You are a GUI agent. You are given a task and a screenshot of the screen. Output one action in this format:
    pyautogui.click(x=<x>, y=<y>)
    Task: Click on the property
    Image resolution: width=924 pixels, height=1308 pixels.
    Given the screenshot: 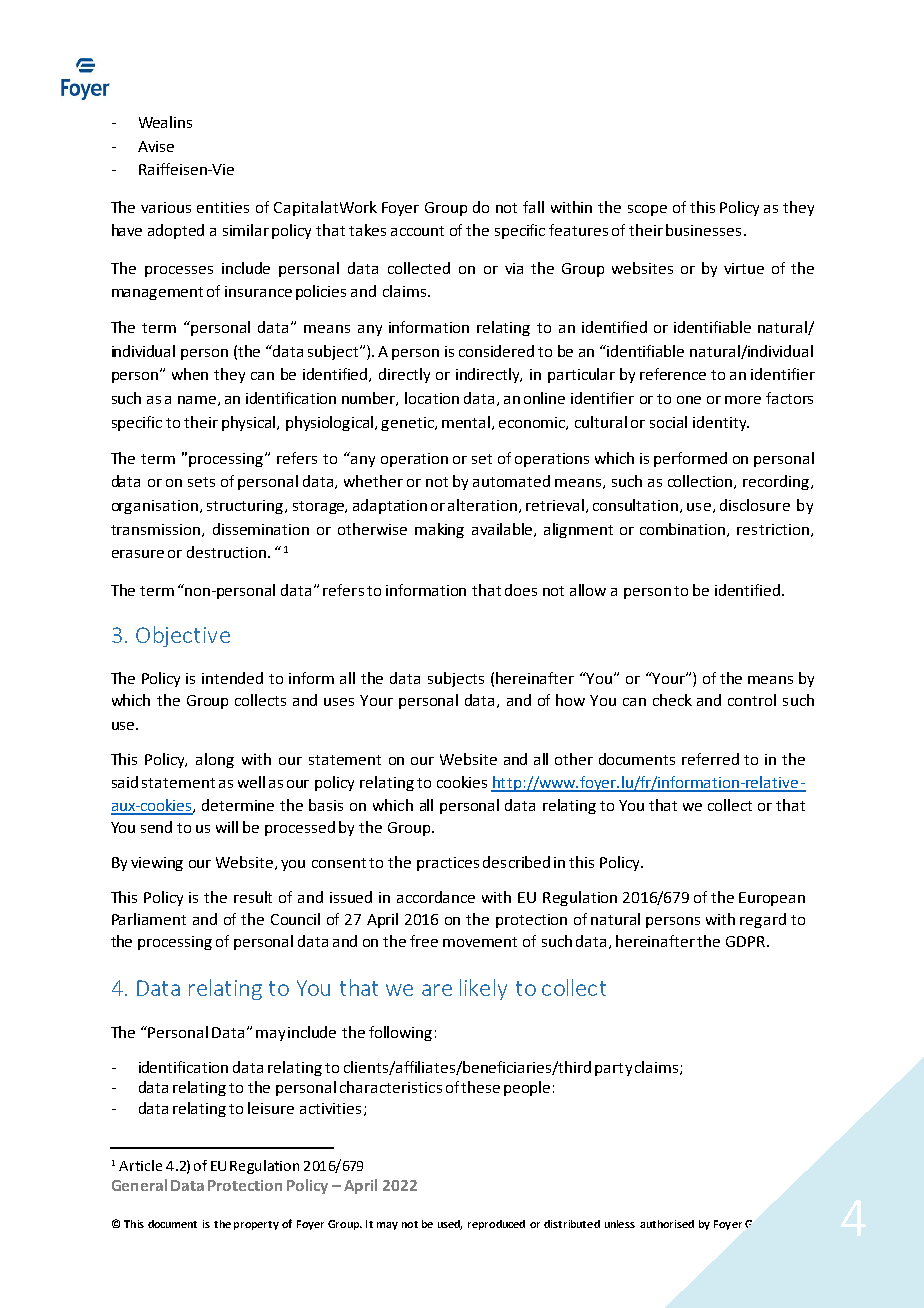 What is the action you would take?
    pyautogui.click(x=256, y=1225)
